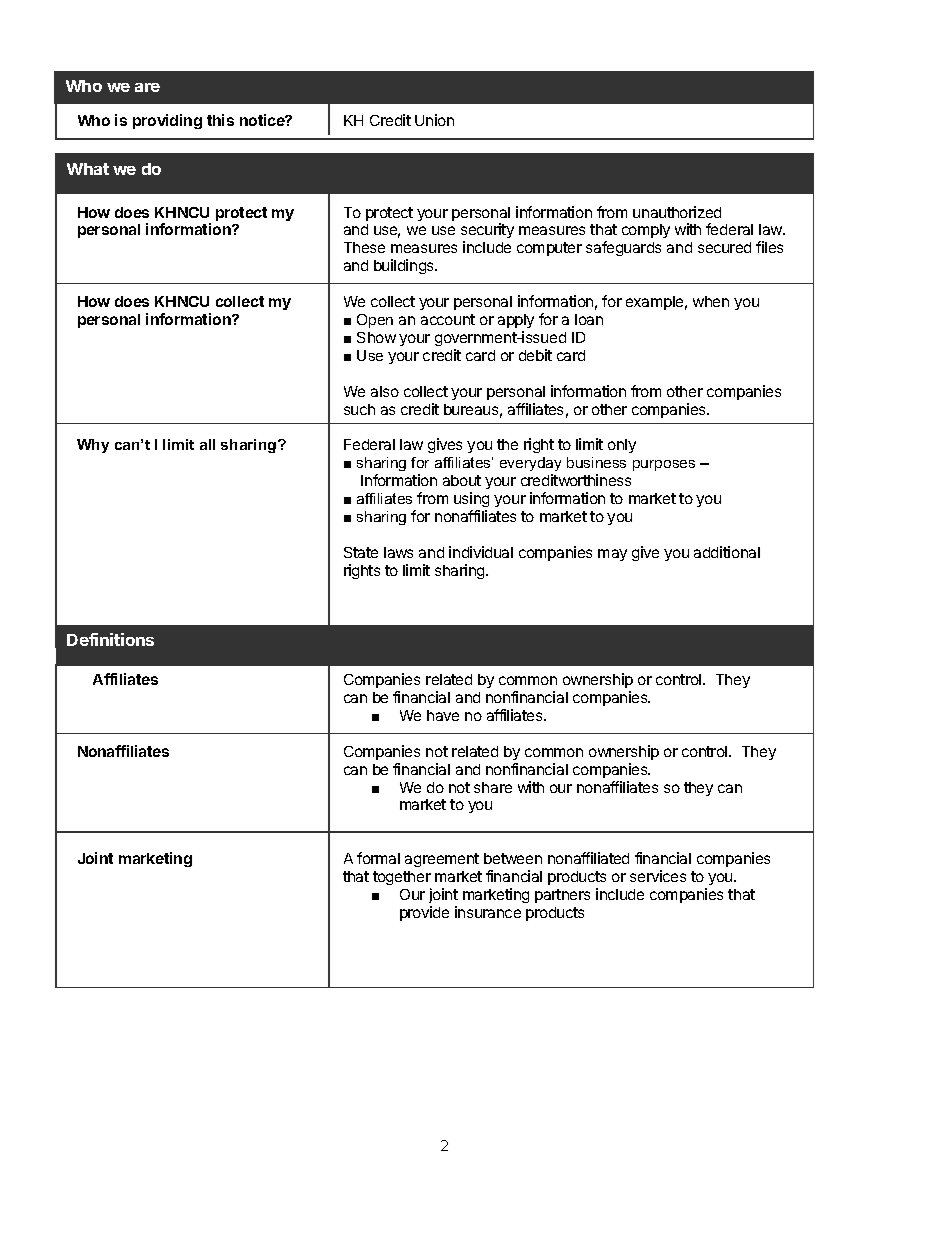 The height and width of the image is (1233, 952). Describe the element at coordinates (493, 787) in the image. I see `share` at that location.
